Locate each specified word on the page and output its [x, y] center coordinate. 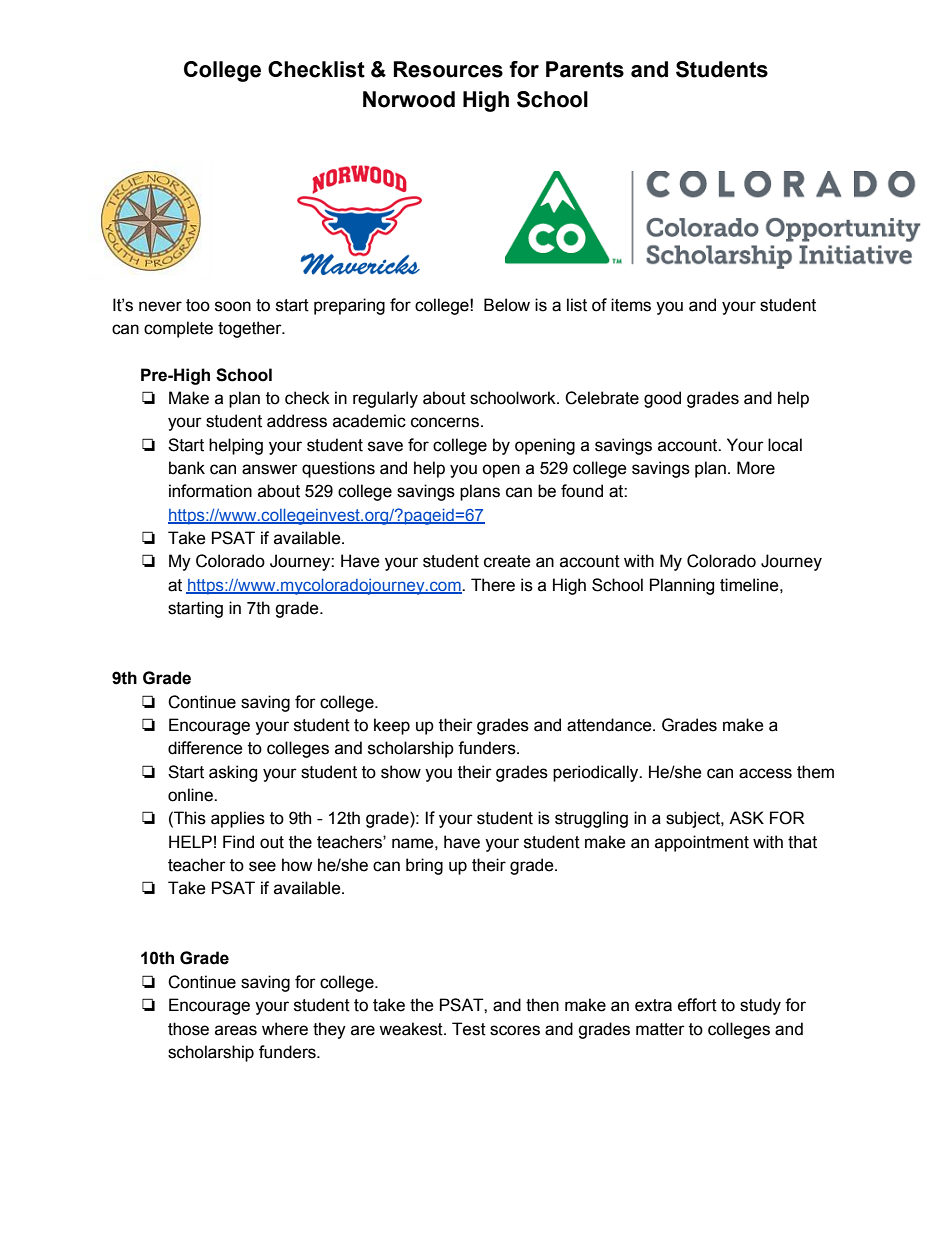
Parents [585, 69]
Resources [448, 69]
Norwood [409, 99]
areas [236, 1030]
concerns [446, 422]
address [297, 421]
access [765, 773]
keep [392, 726]
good [662, 399]
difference [205, 748]
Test [469, 1029]
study [760, 1006]
